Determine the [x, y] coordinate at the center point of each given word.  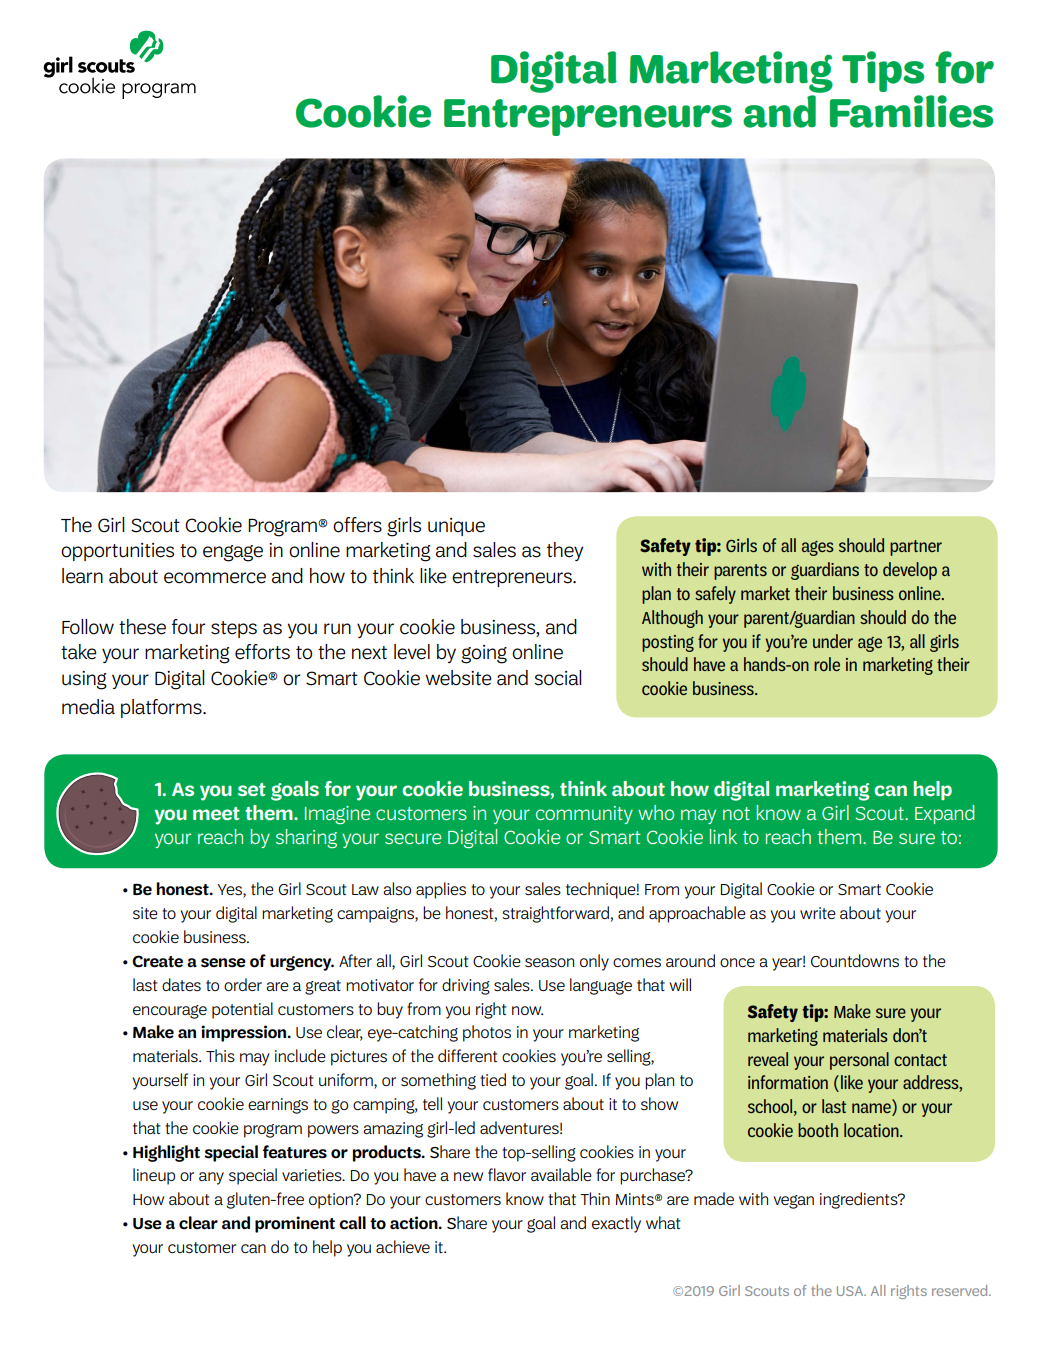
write [818, 913]
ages [818, 548]
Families [911, 111]
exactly [616, 1224]
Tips [883, 71]
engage [233, 553]
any [211, 1178]
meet [216, 813]
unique [456, 527]
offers [357, 525]
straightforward [555, 914]
